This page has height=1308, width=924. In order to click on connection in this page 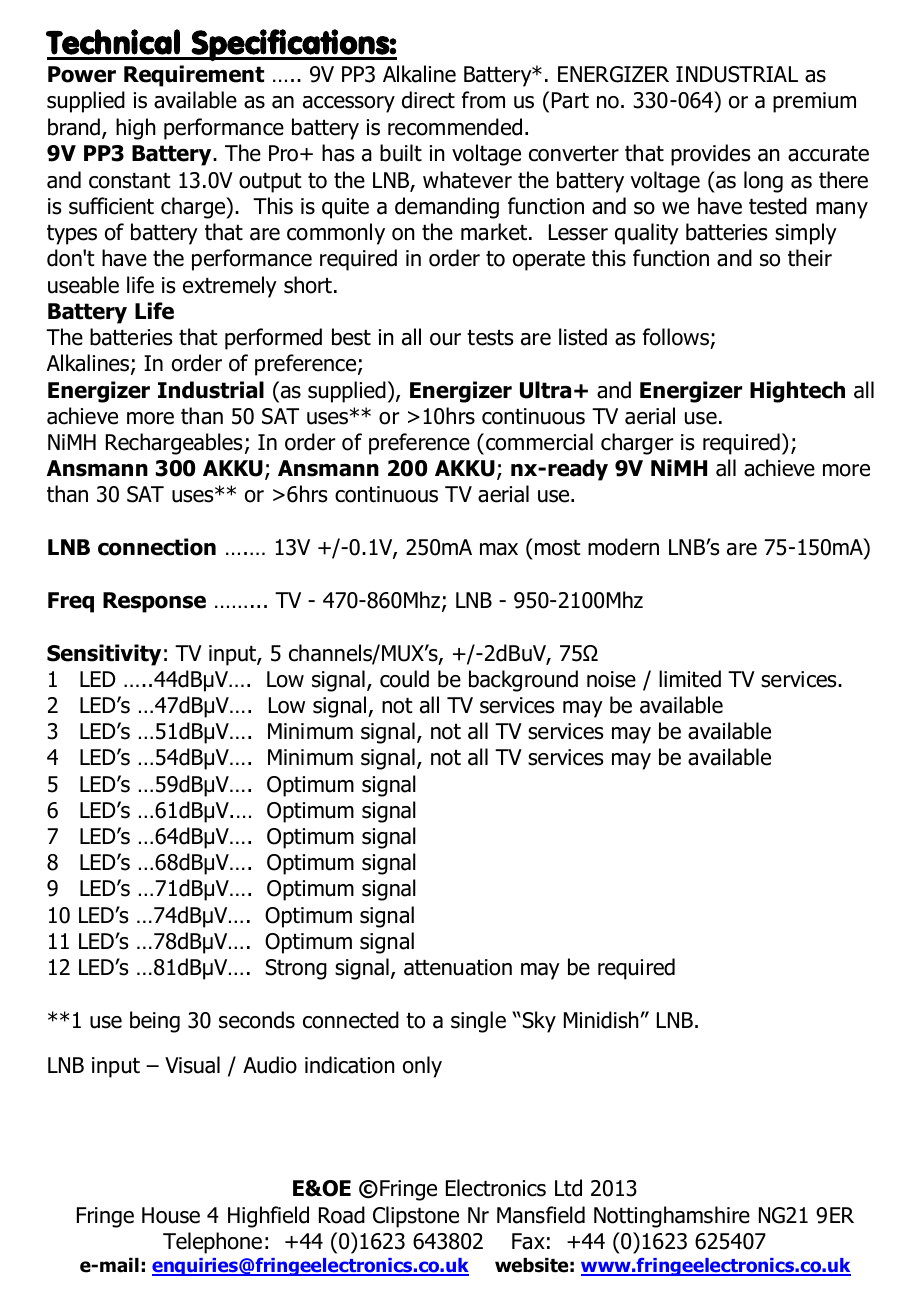, I will do `click(157, 547)`.
